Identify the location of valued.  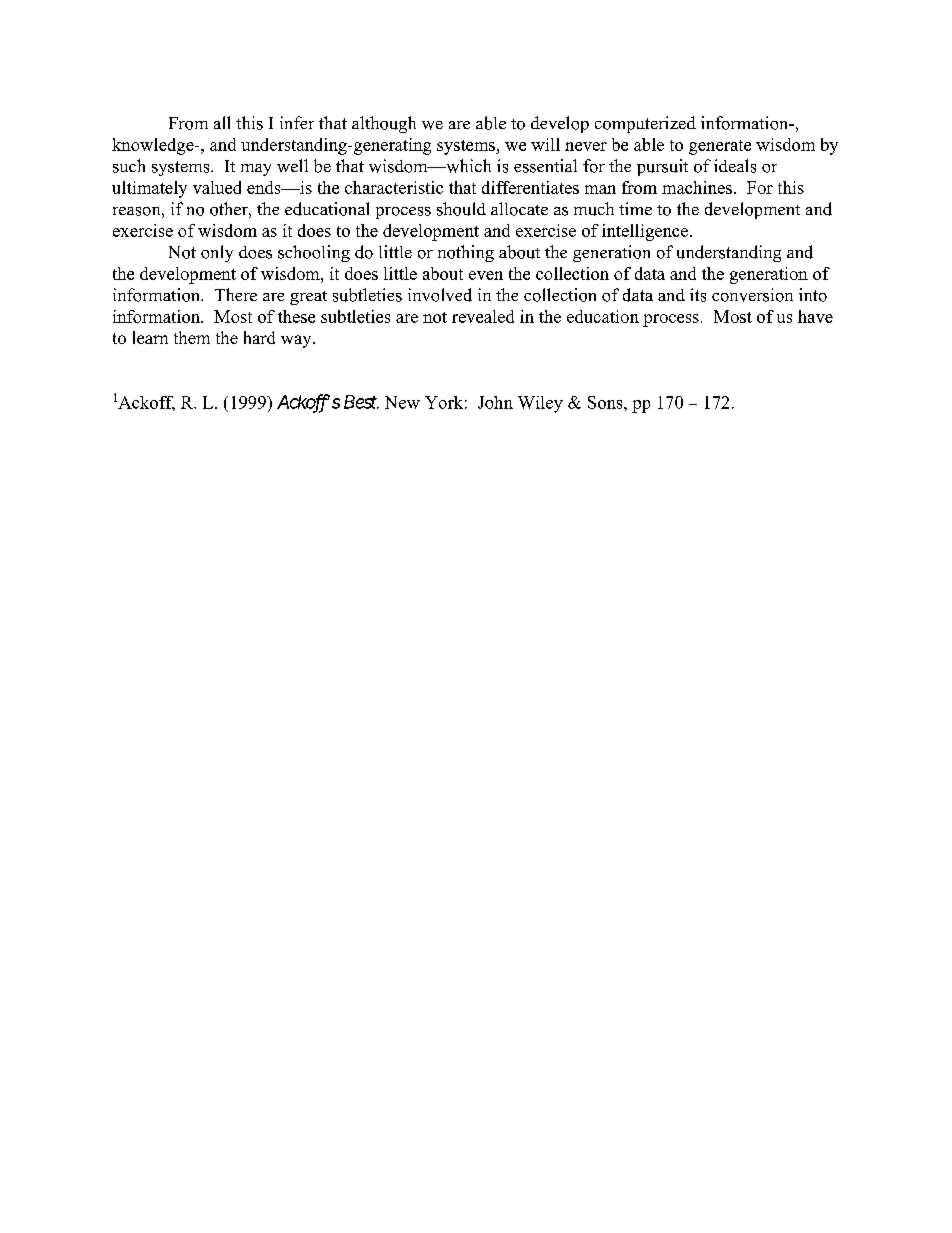
(217, 187).
